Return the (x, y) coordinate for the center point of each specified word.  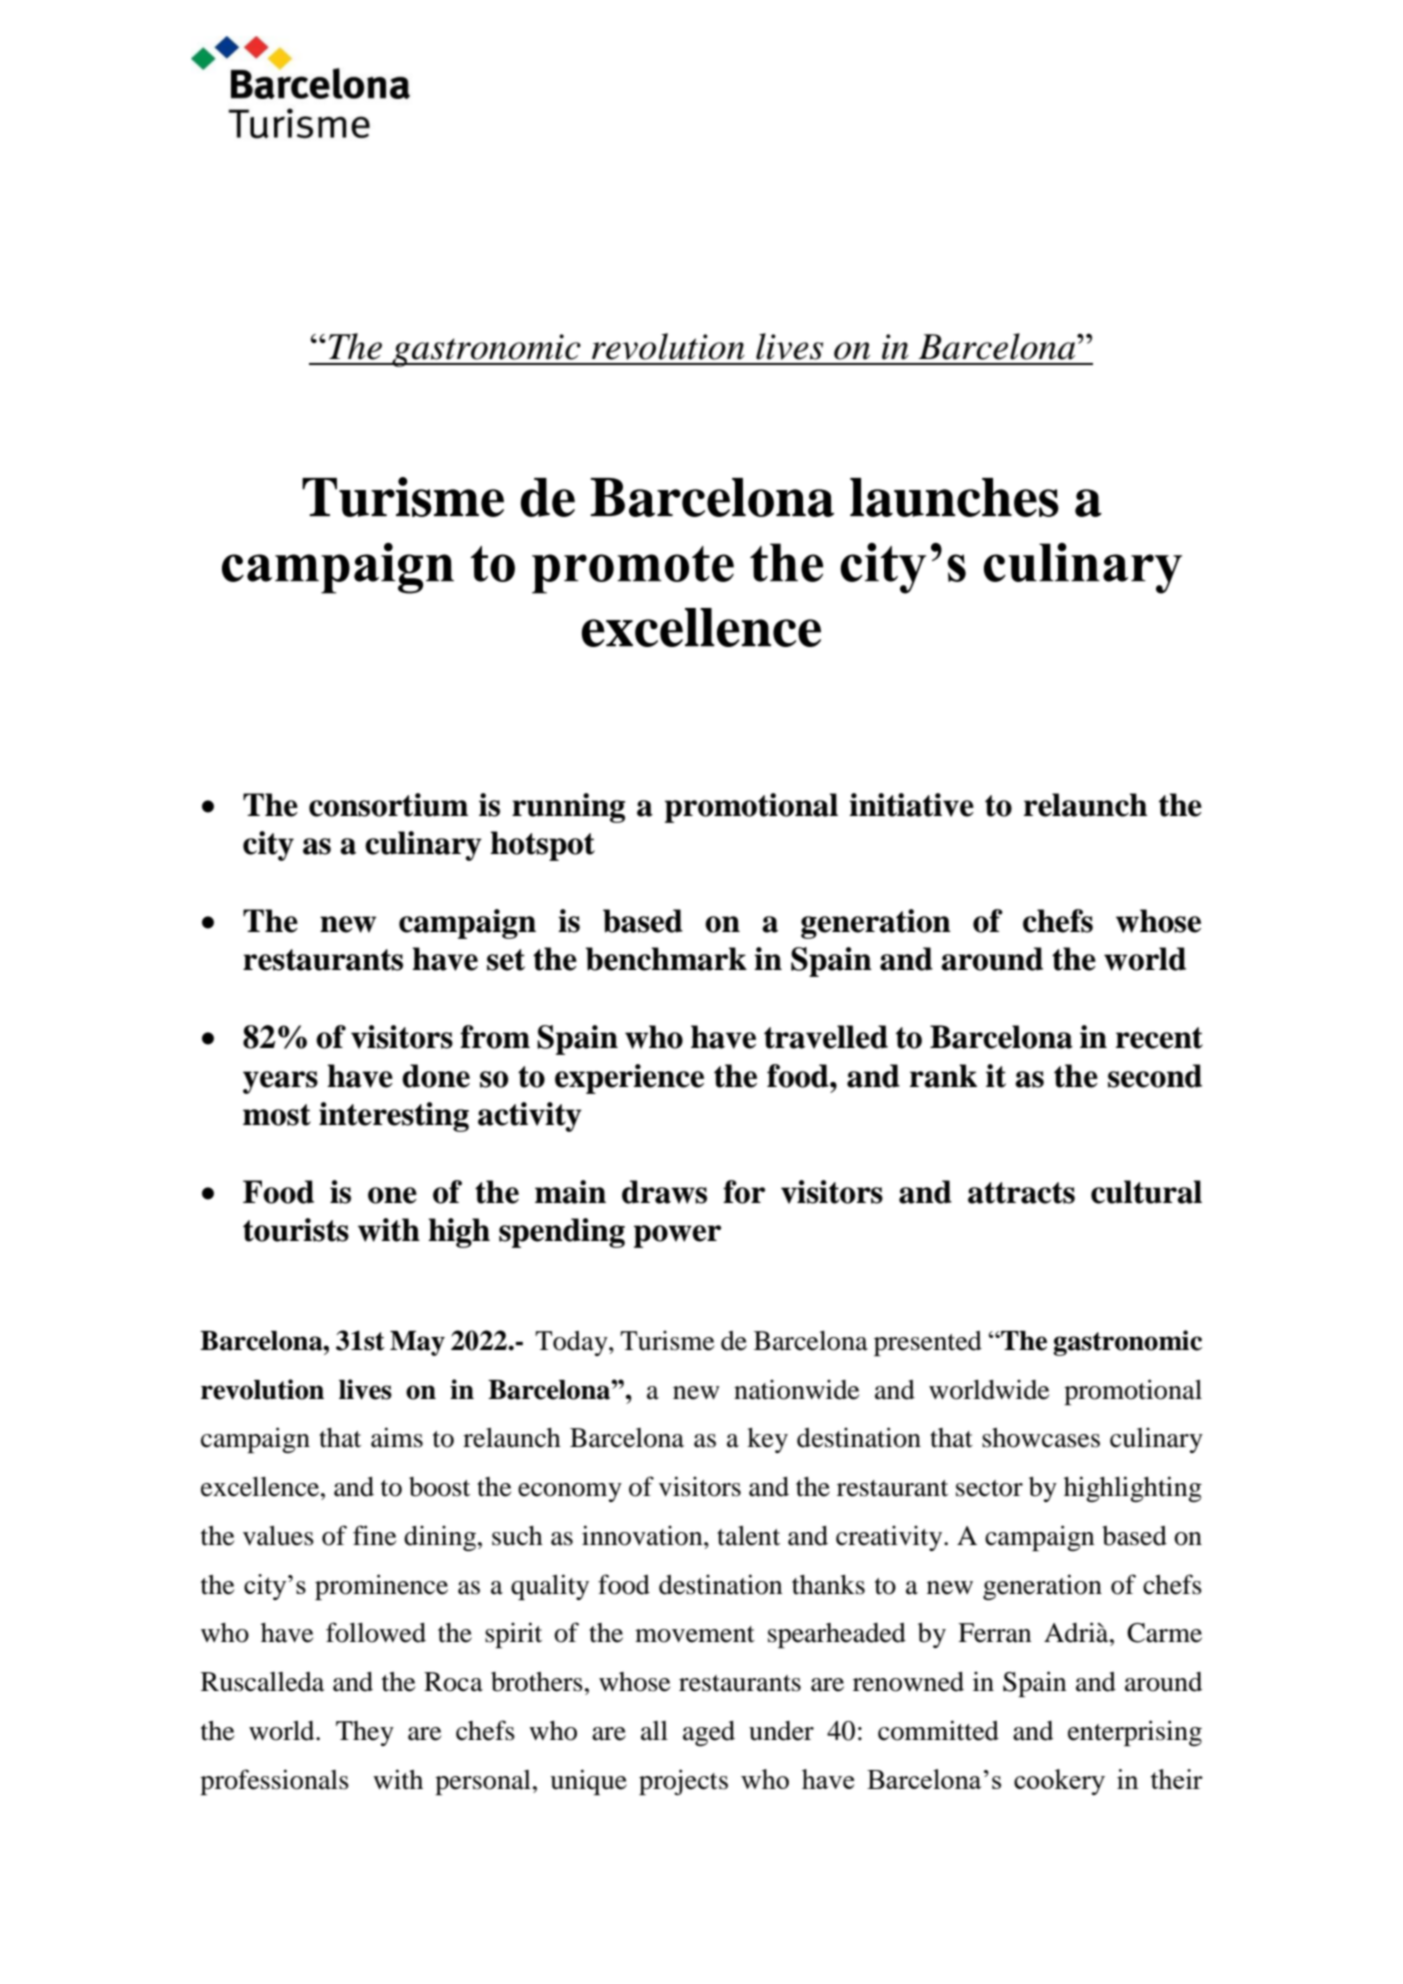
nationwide (796, 1389)
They (365, 1733)
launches (954, 497)
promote (633, 570)
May (417, 1343)
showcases (1041, 1438)
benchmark (666, 959)
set (506, 960)
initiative (911, 805)
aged (709, 1733)
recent (1159, 1038)
